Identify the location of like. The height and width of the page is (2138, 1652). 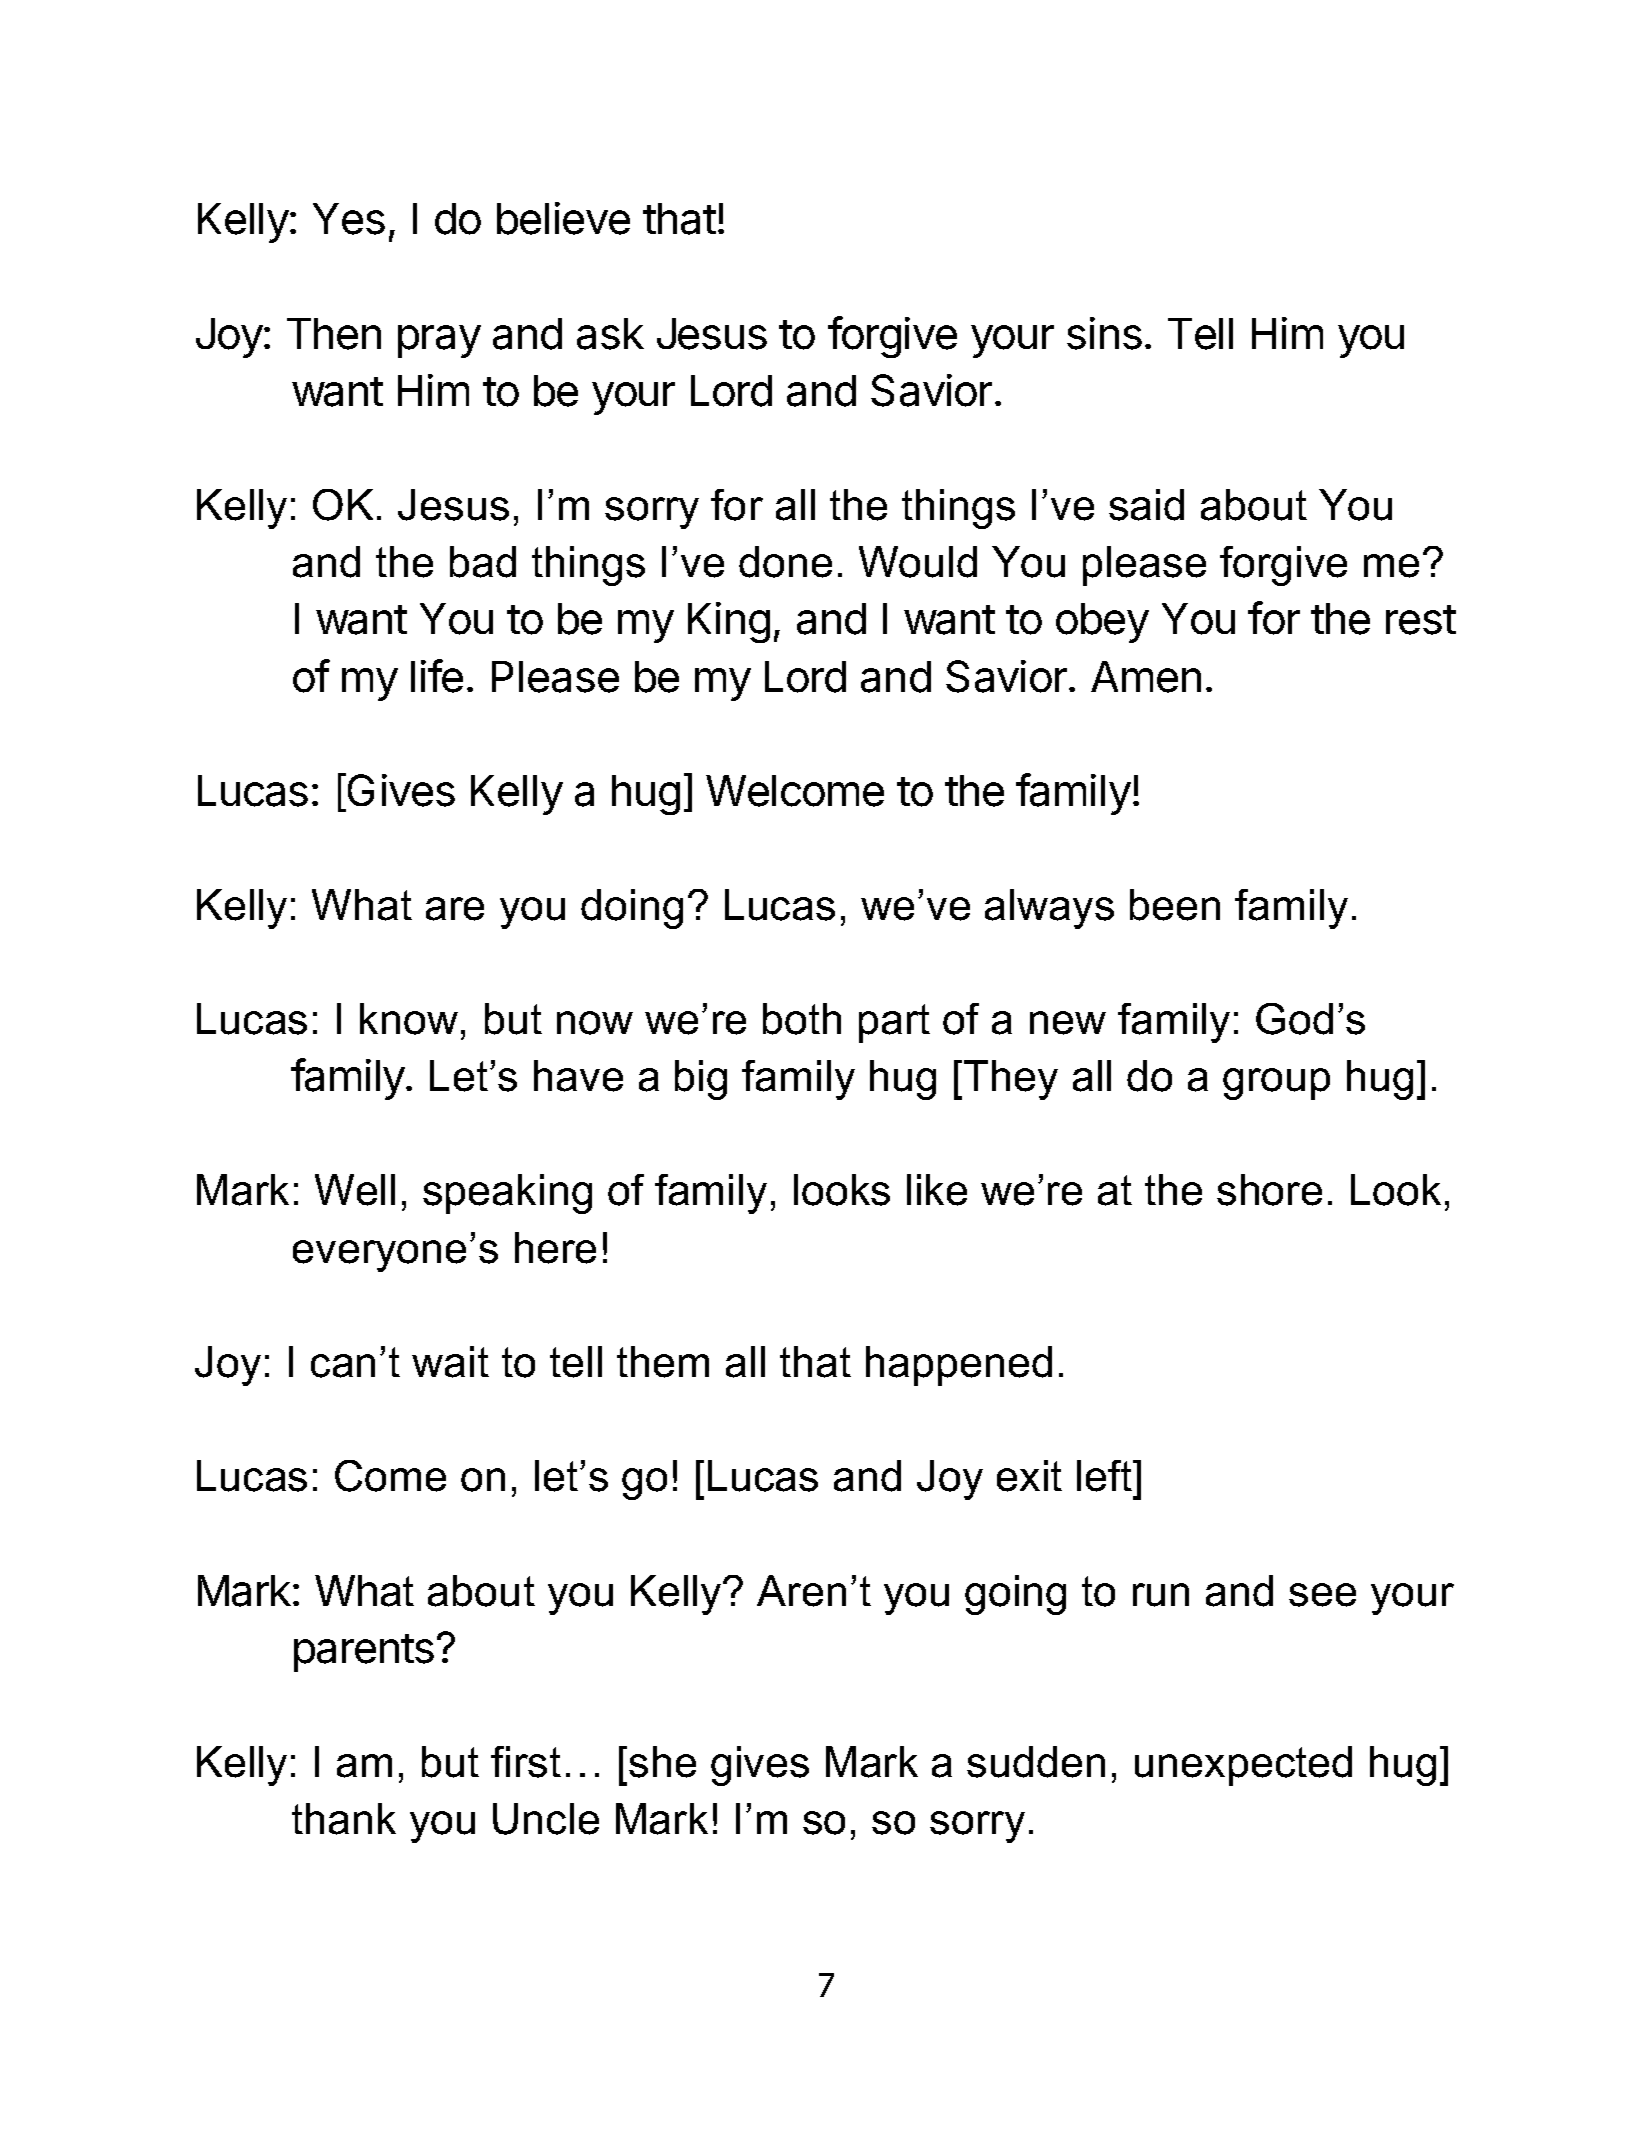
(937, 1190).
